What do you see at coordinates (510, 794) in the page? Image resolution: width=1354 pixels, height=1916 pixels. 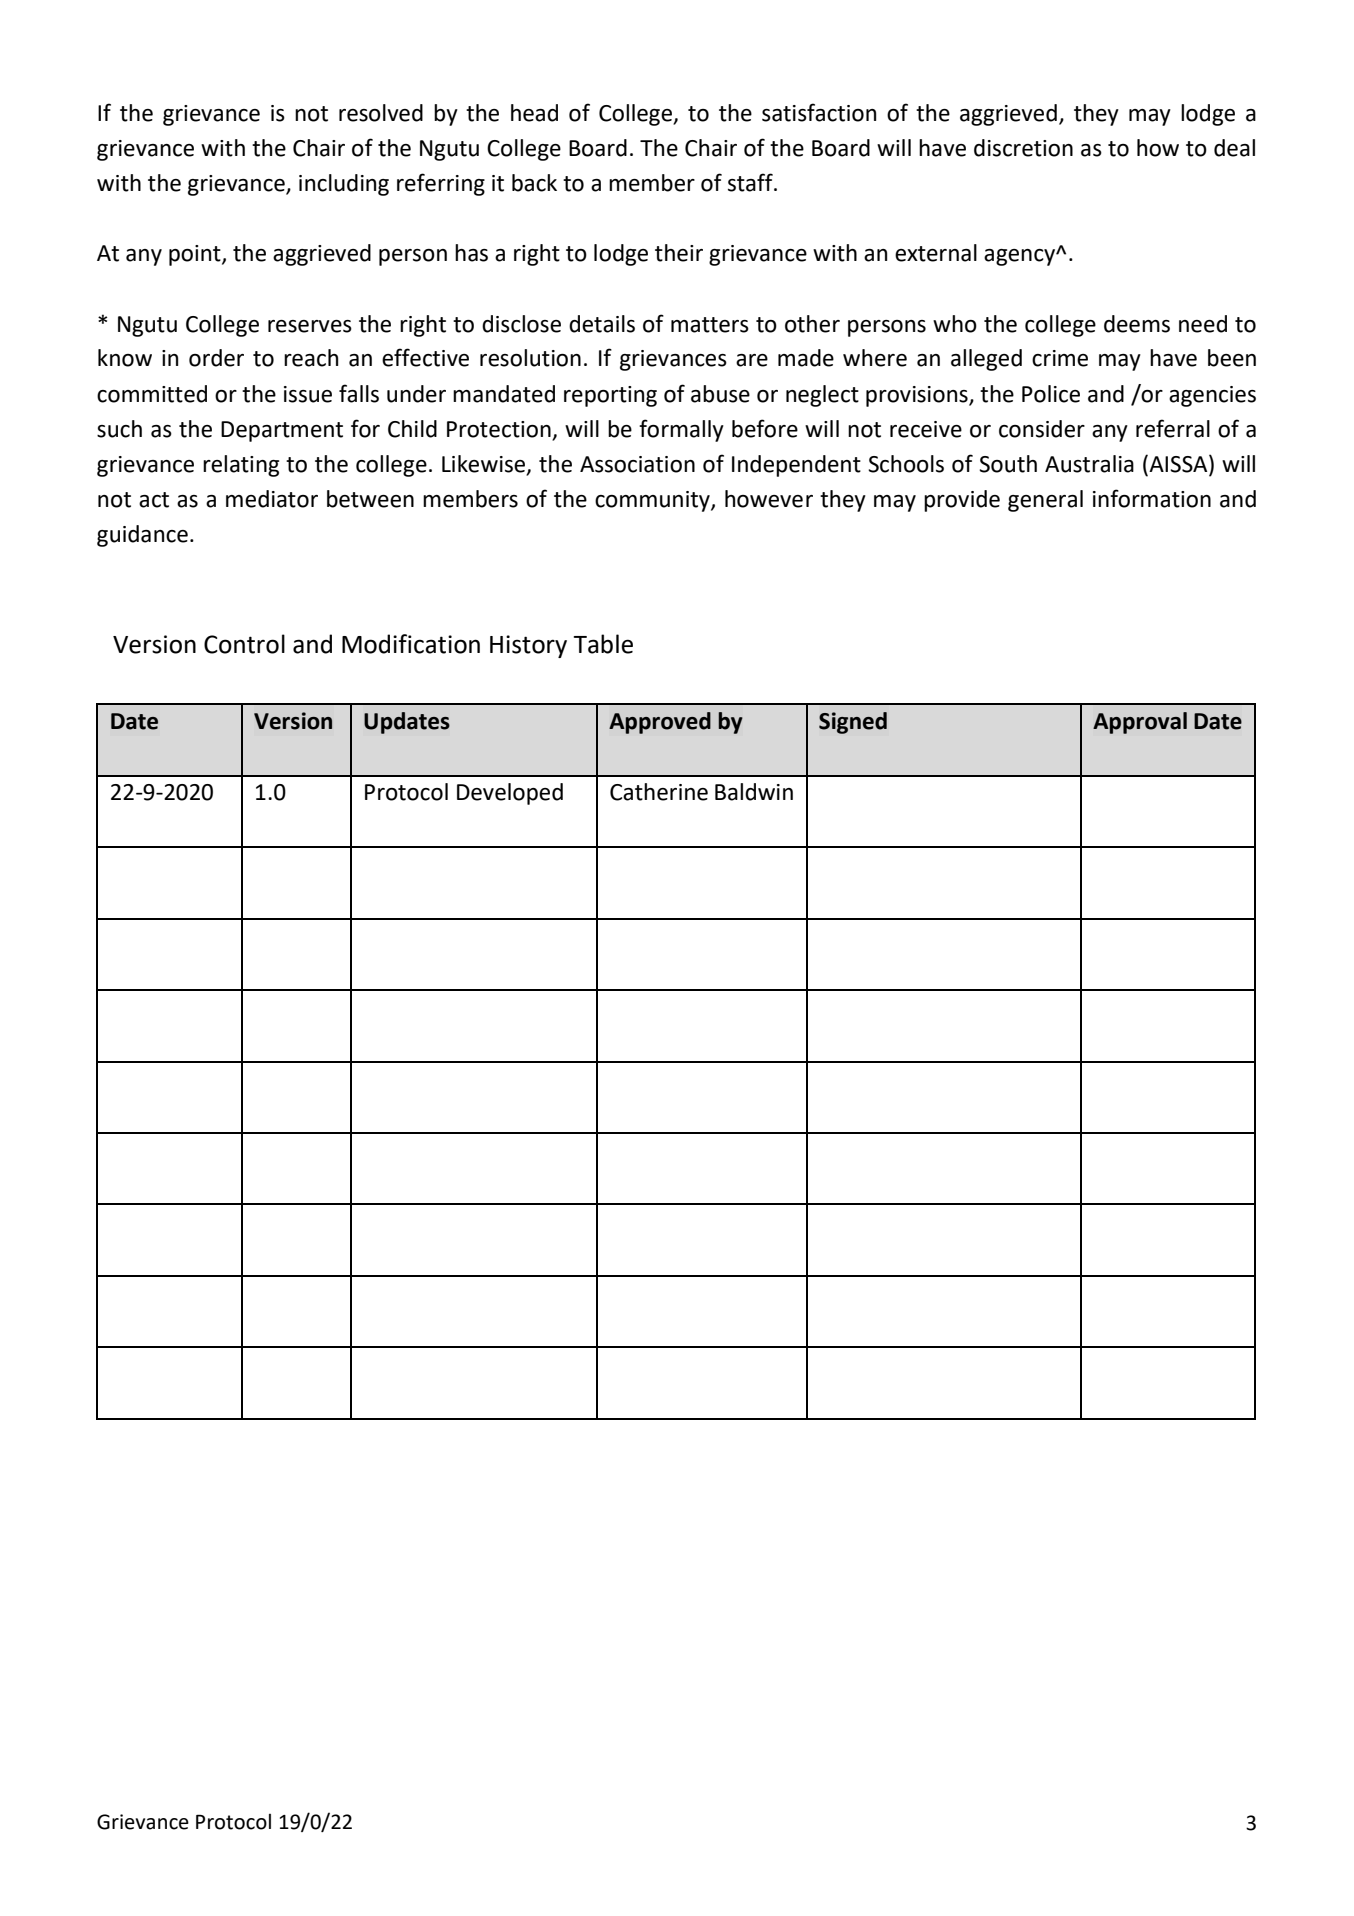 I see `Developed` at bounding box center [510, 794].
